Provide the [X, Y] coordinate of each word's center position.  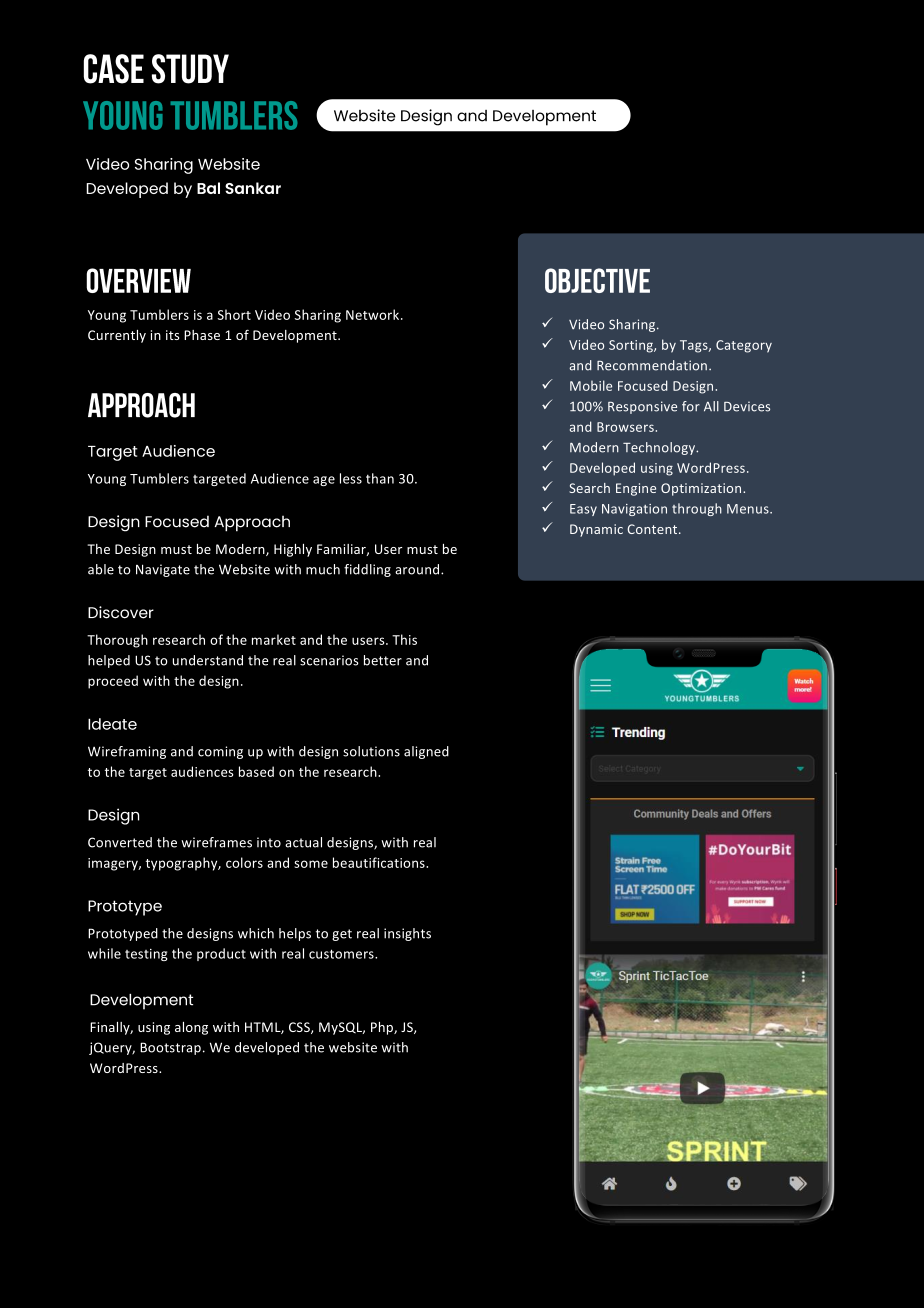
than [380, 478]
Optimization [702, 489]
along [191, 1028]
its [172, 335]
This [404, 639]
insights [407, 934]
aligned [426, 752]
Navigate [163, 570]
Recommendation [653, 365]
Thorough [117, 641]
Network [374, 314]
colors [244, 862]
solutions [371, 751]
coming [220, 752]
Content [653, 529]
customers [342, 954]
